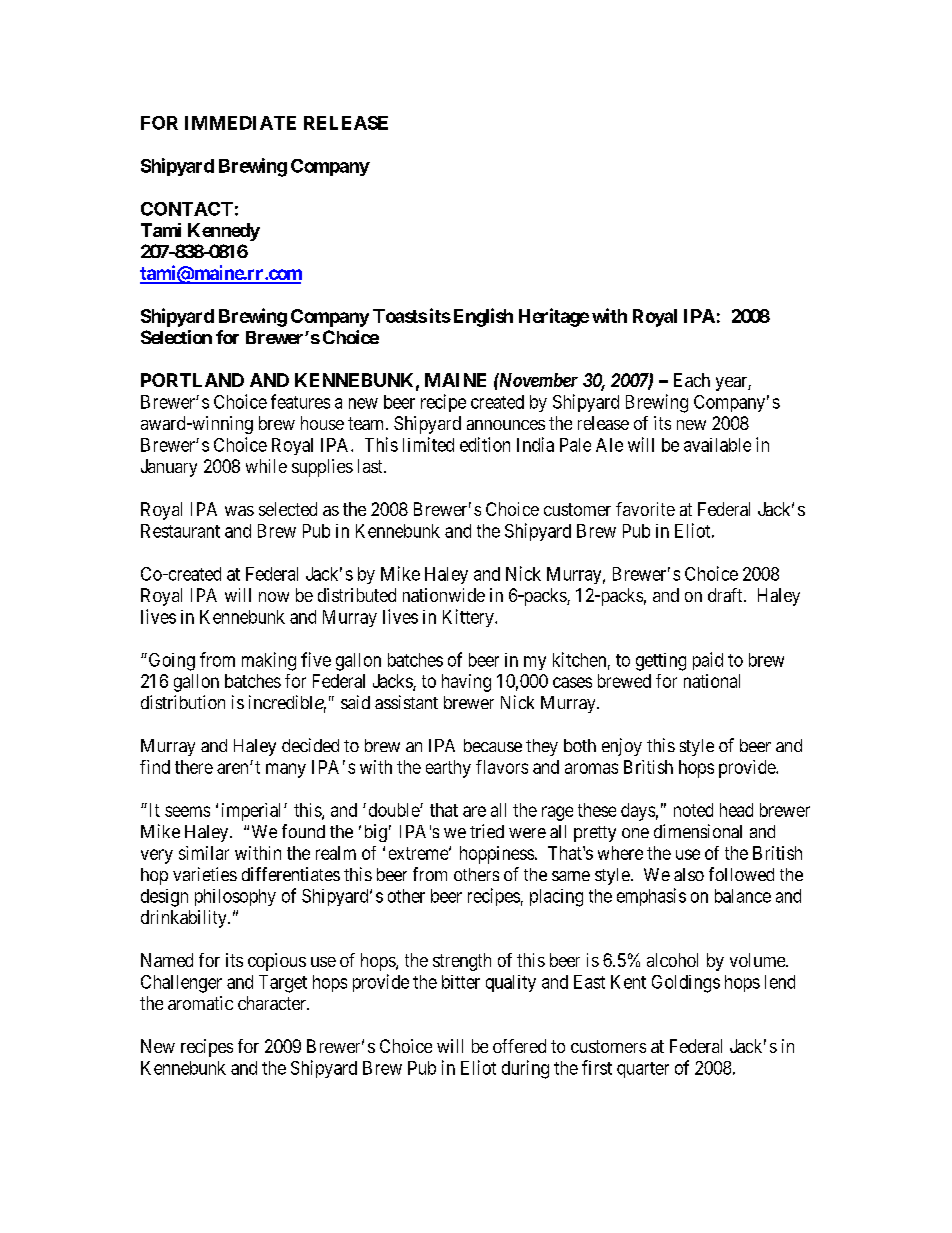  What do you see at coordinates (483, 317) in the document?
I see `English` at bounding box center [483, 317].
